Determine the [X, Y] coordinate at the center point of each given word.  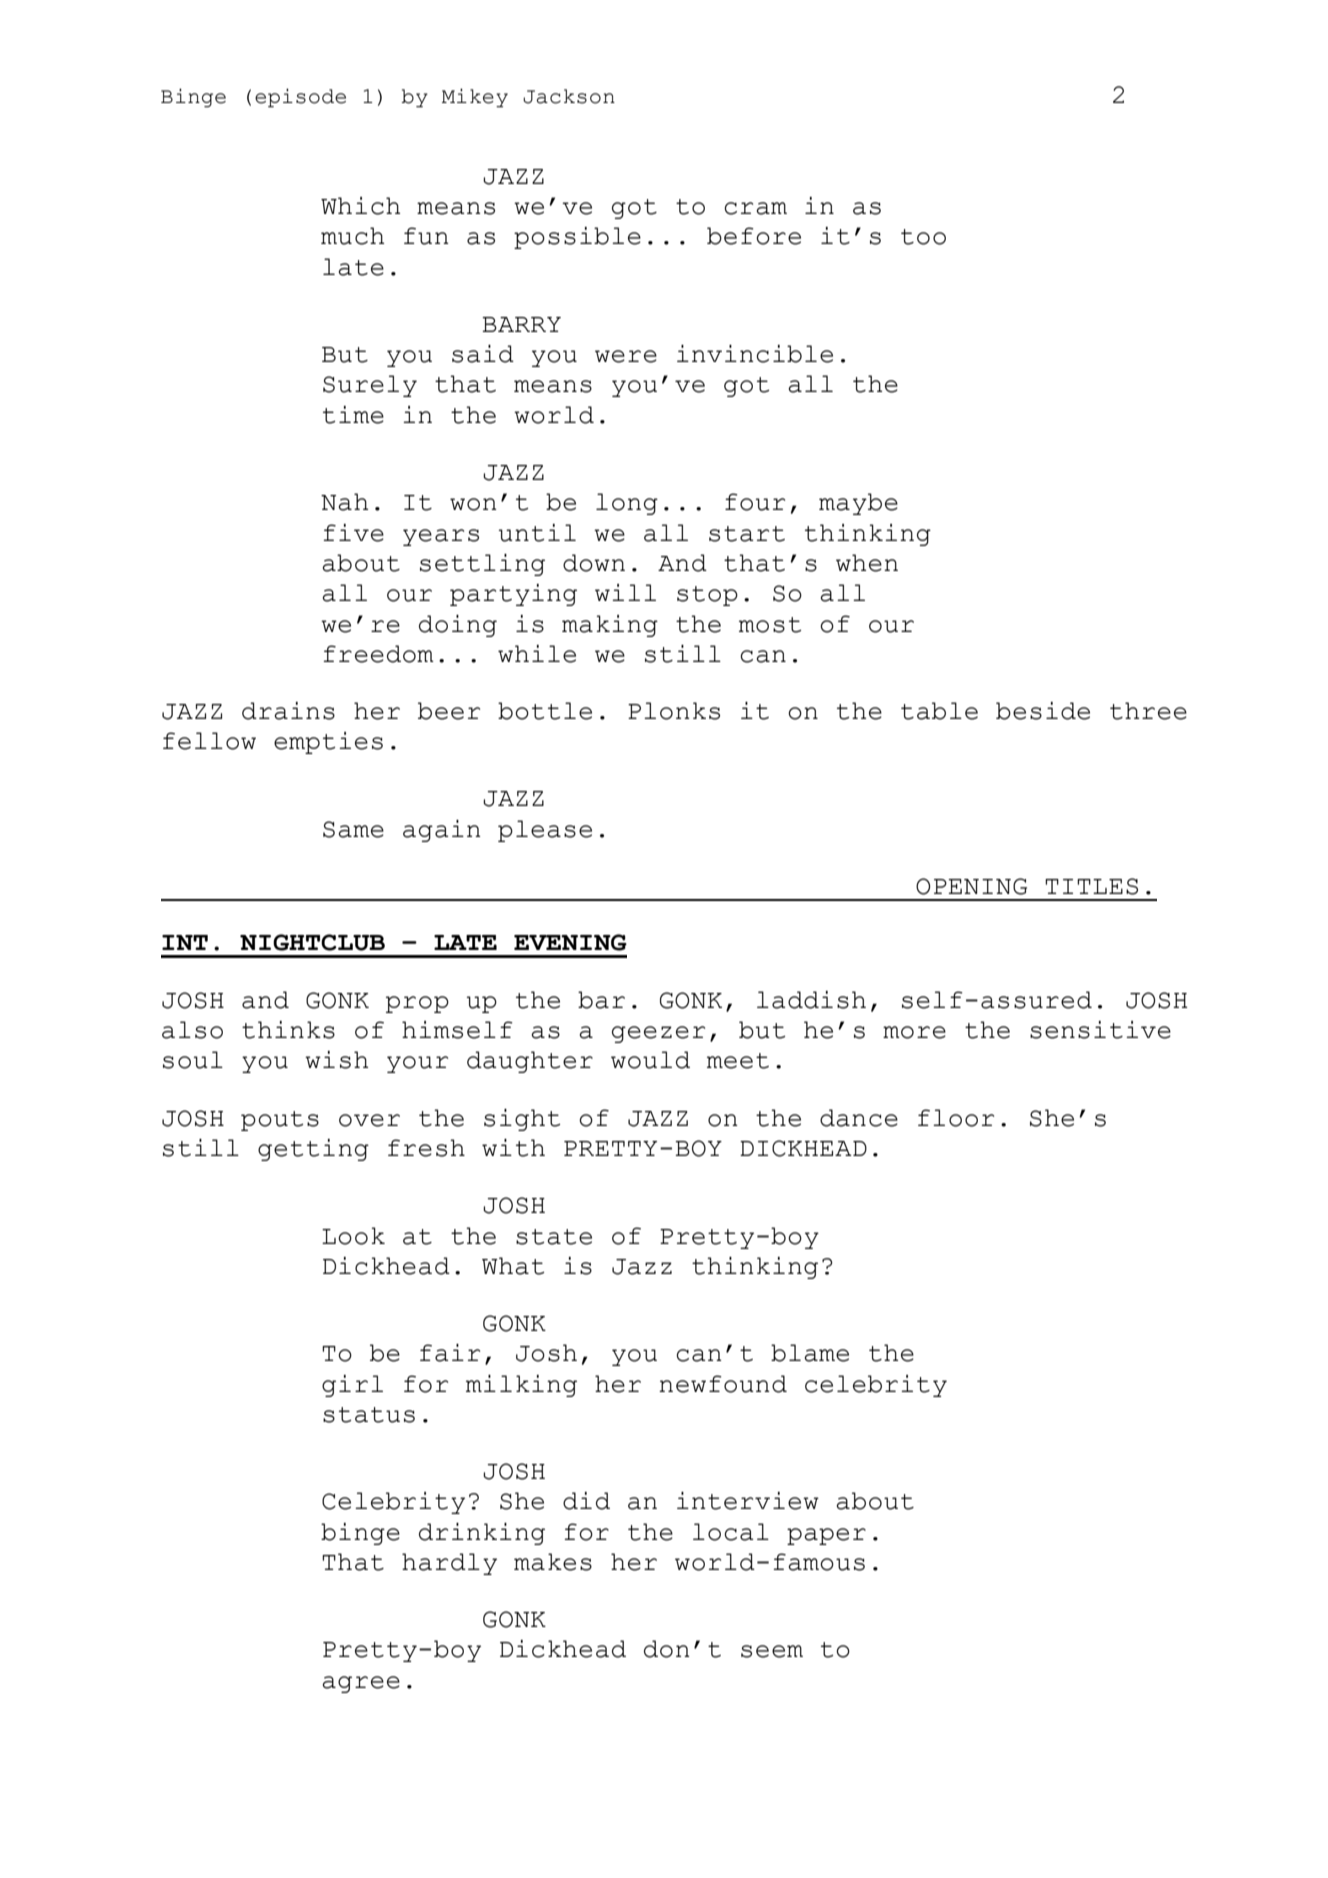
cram [755, 208]
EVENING [570, 942]
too [923, 237]
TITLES [1091, 886]
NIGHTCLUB [312, 942]
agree [361, 1684]
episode [300, 98]
